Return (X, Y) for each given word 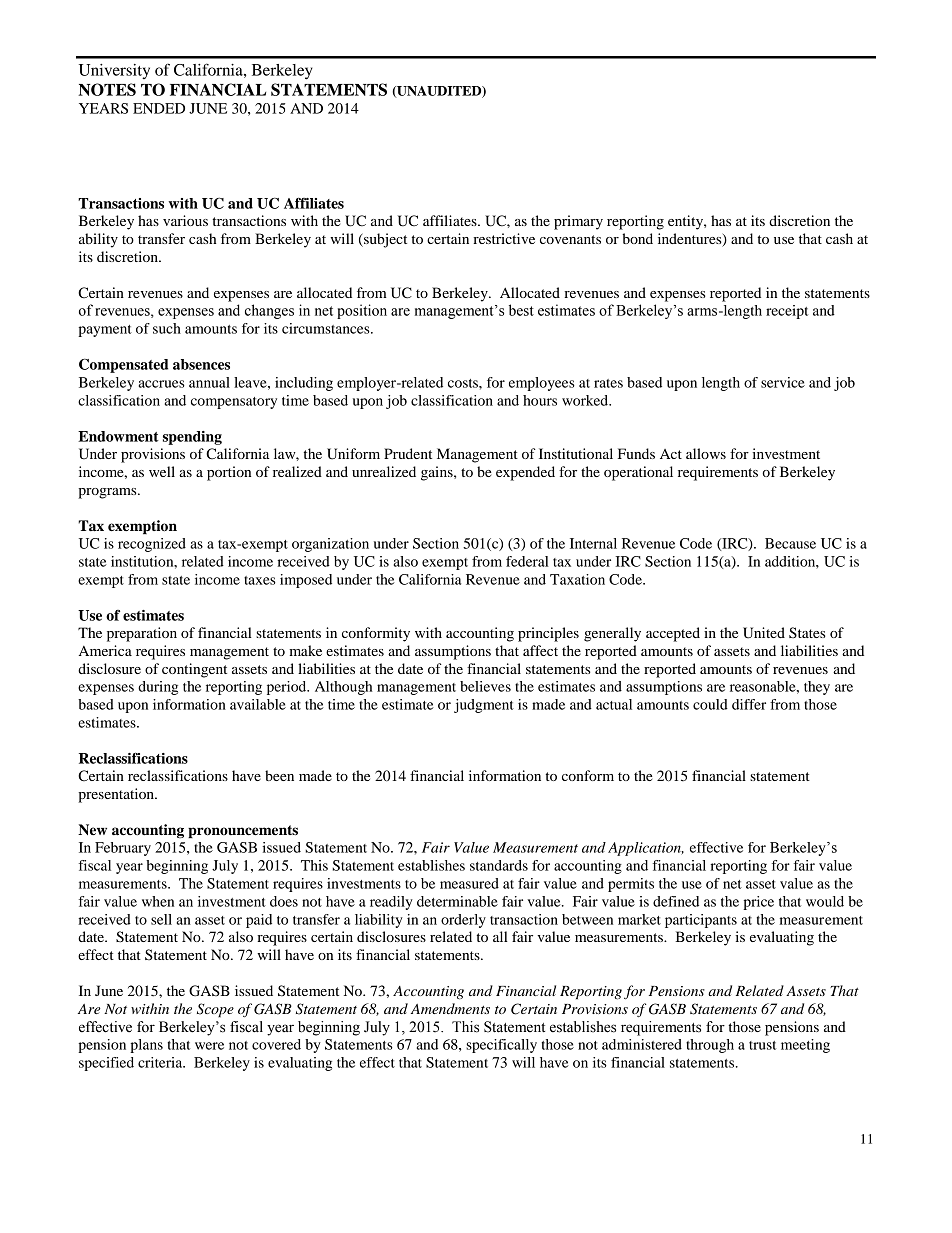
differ (749, 704)
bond (637, 238)
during (158, 688)
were (209, 1046)
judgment (484, 706)
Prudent (408, 453)
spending (192, 438)
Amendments (450, 1008)
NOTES (107, 89)
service (783, 382)
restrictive (504, 238)
